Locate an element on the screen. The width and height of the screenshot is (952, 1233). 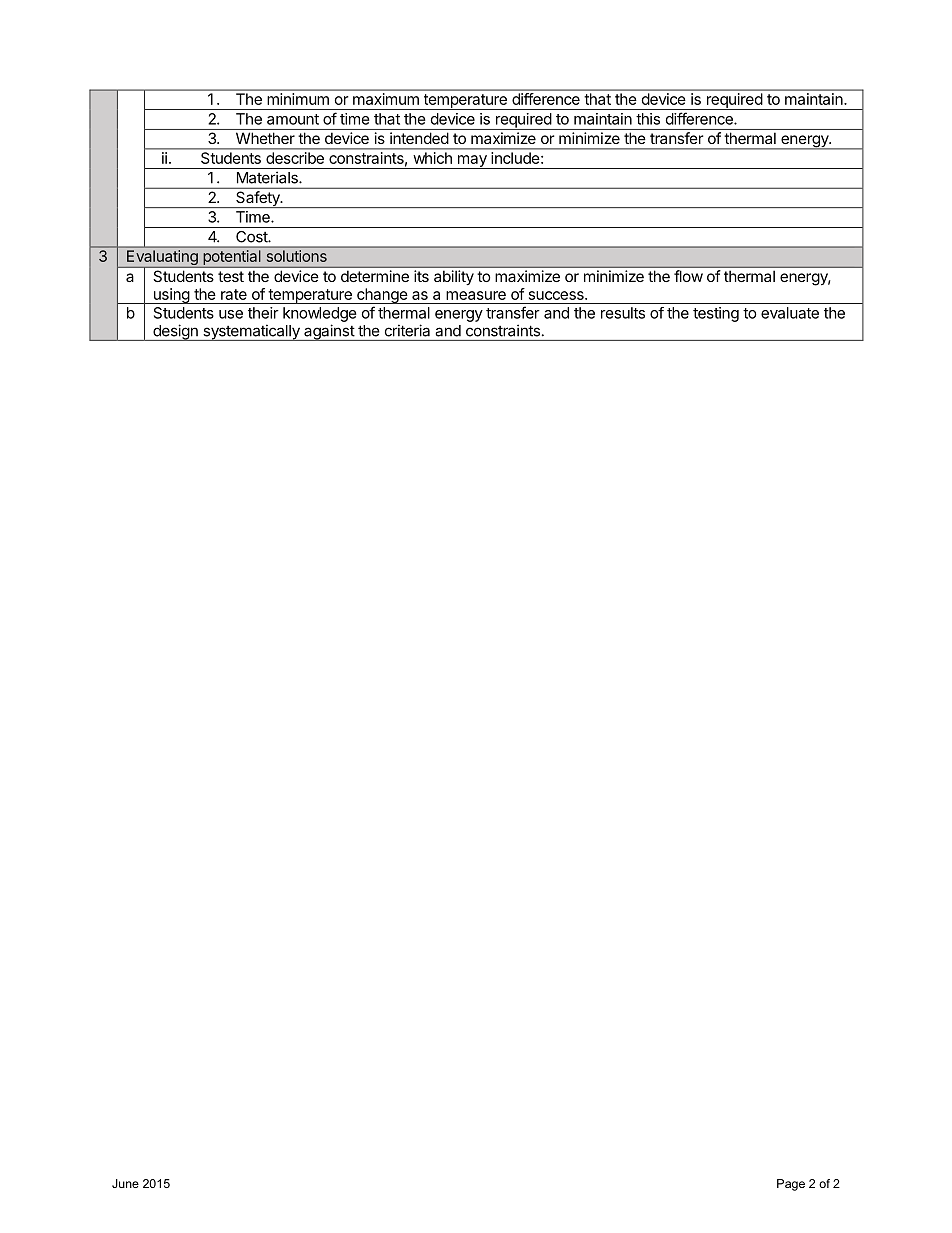
may is located at coordinates (472, 162).
